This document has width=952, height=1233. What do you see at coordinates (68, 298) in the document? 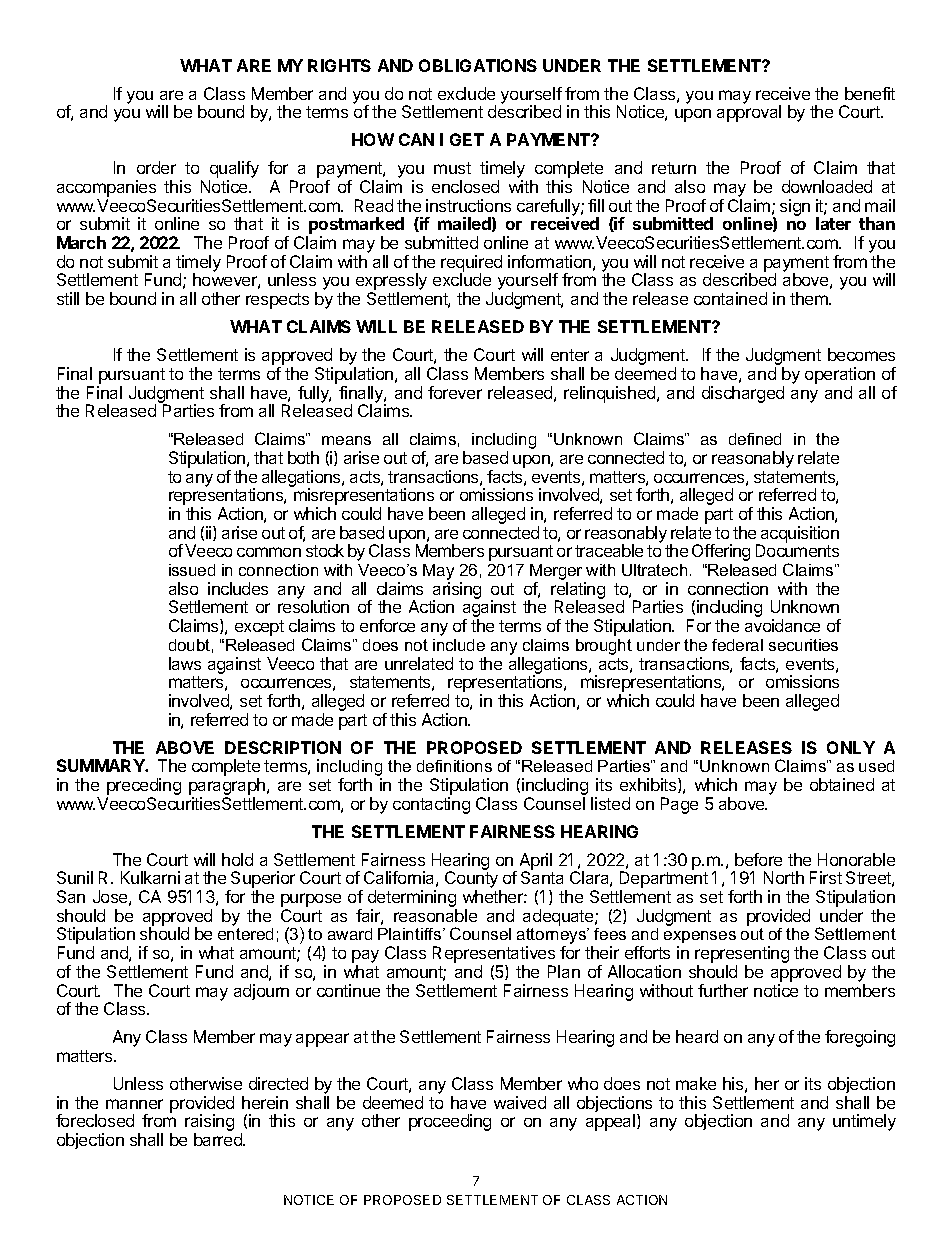
I see `still` at bounding box center [68, 298].
